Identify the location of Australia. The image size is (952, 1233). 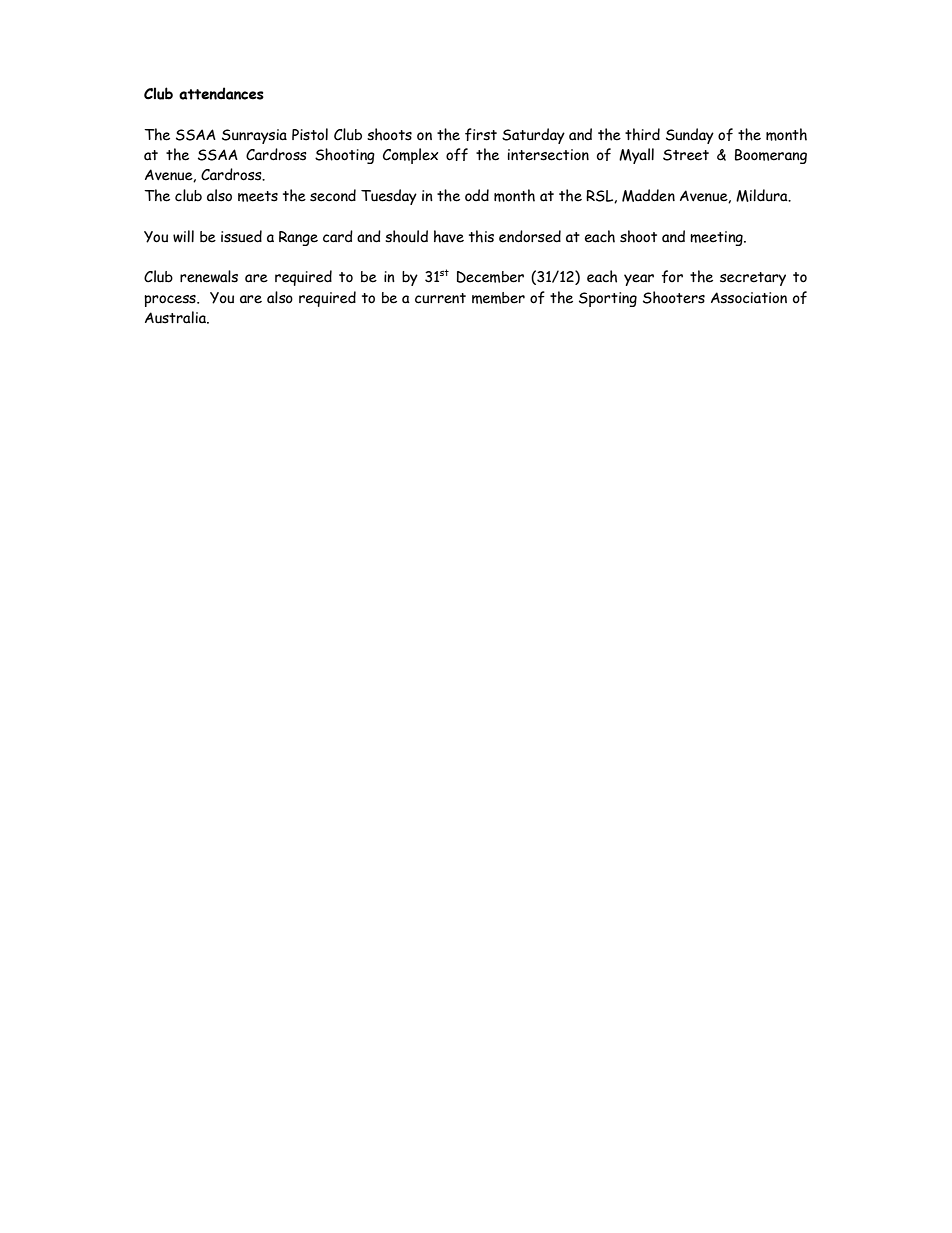
(176, 317).
